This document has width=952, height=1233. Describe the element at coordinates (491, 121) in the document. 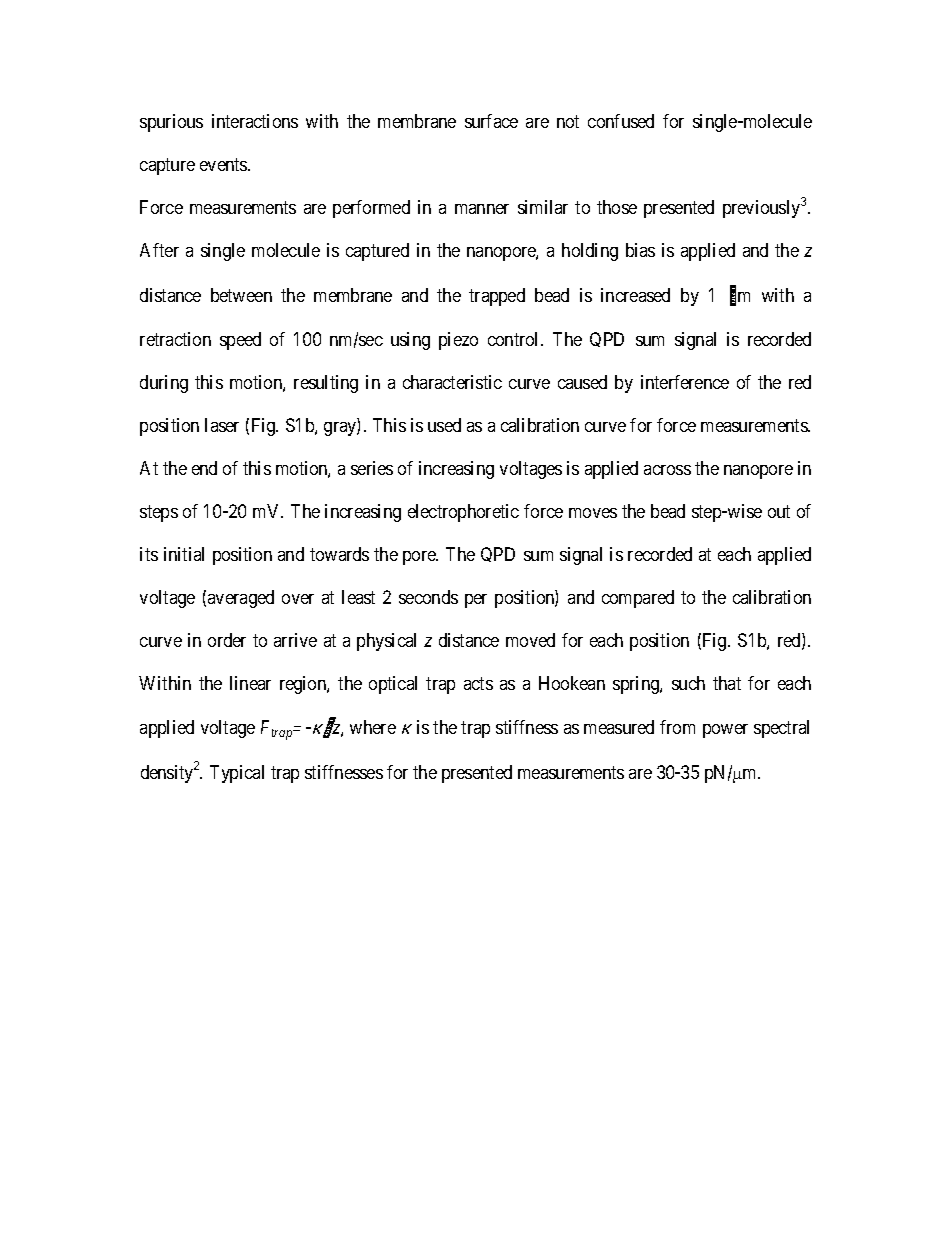

I see `surface` at that location.
